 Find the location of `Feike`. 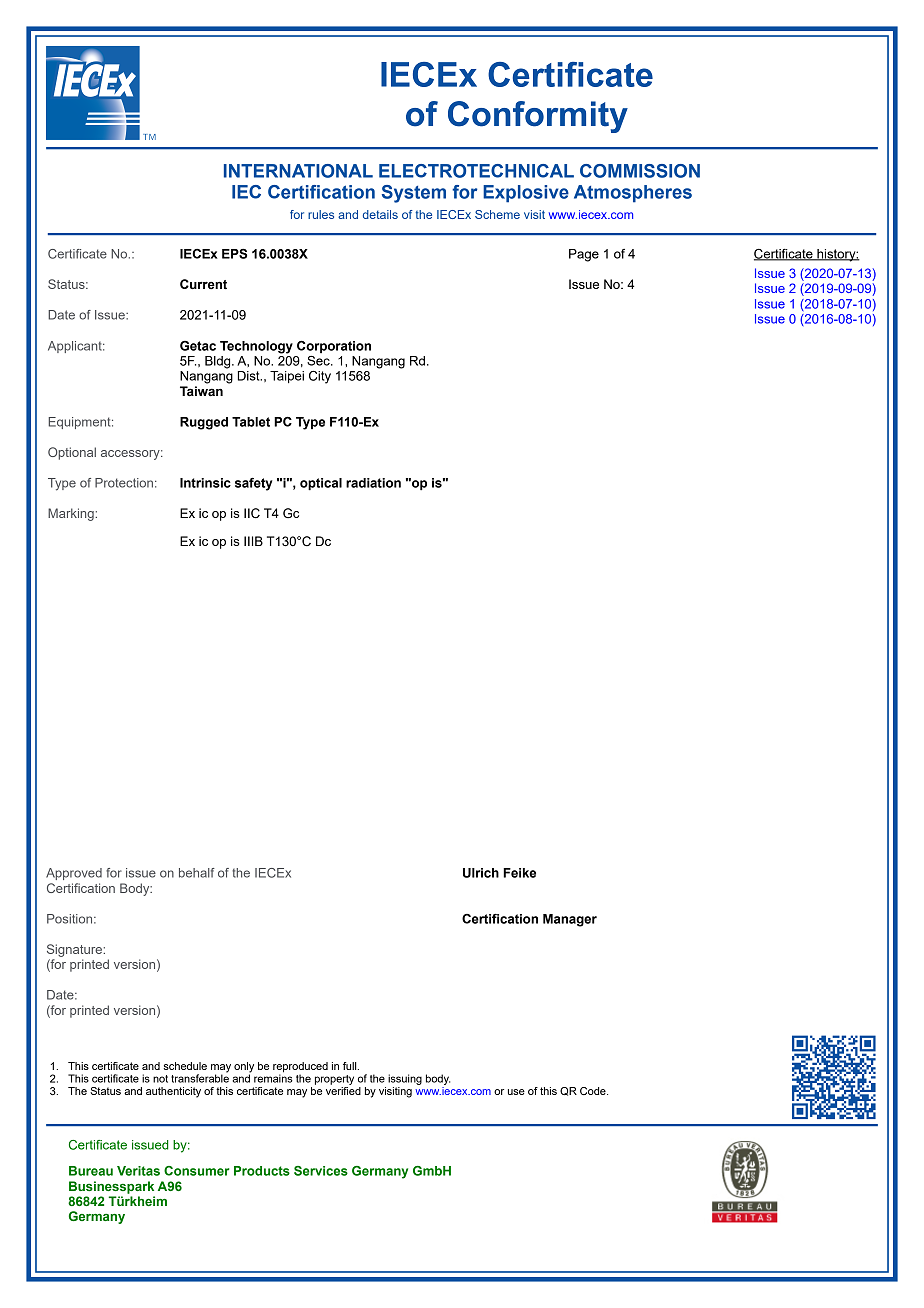

Feike is located at coordinates (519, 873).
